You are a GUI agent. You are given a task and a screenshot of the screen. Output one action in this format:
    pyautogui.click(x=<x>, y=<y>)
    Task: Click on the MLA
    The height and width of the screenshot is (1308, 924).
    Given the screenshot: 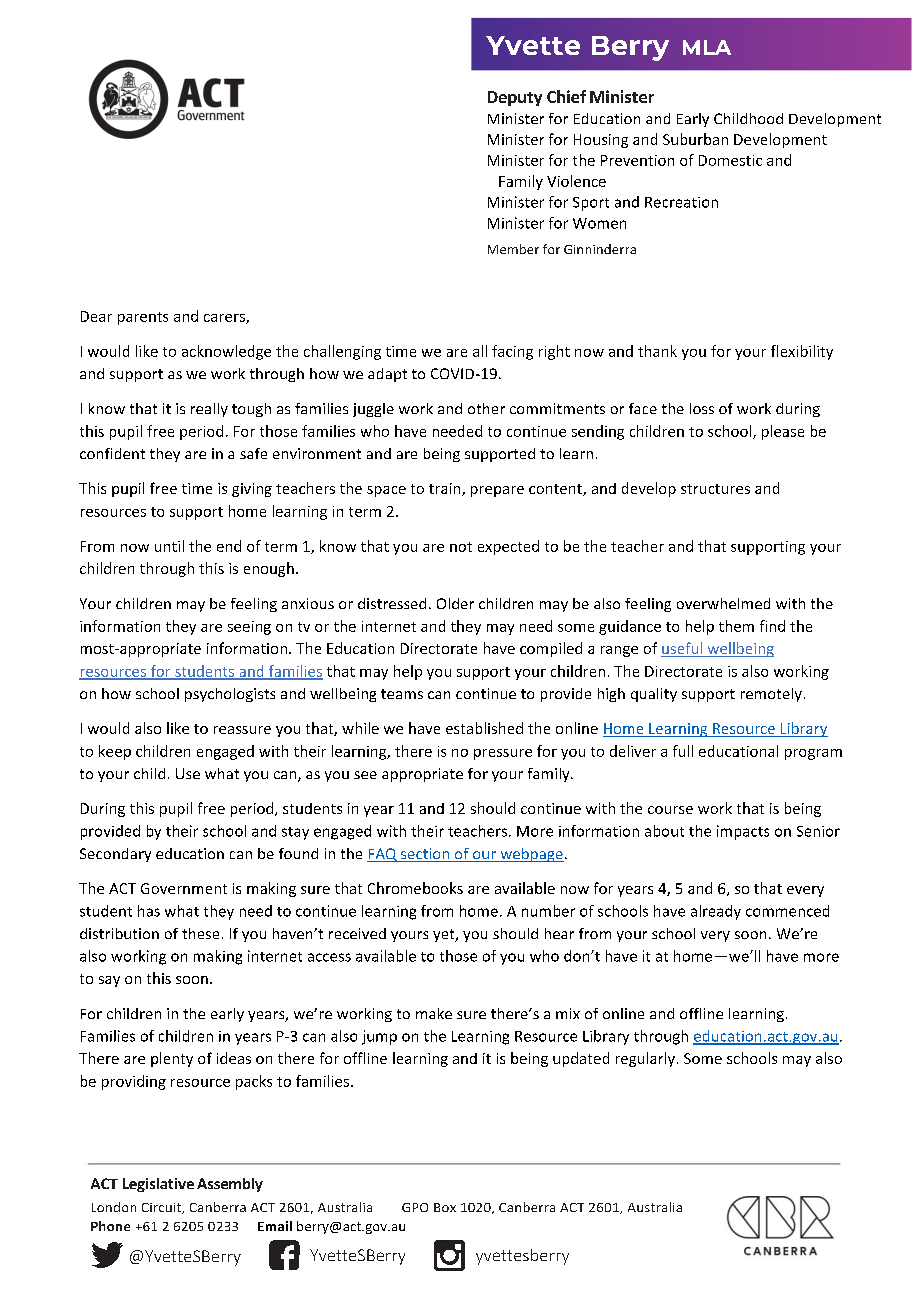 What is the action you would take?
    pyautogui.click(x=707, y=47)
